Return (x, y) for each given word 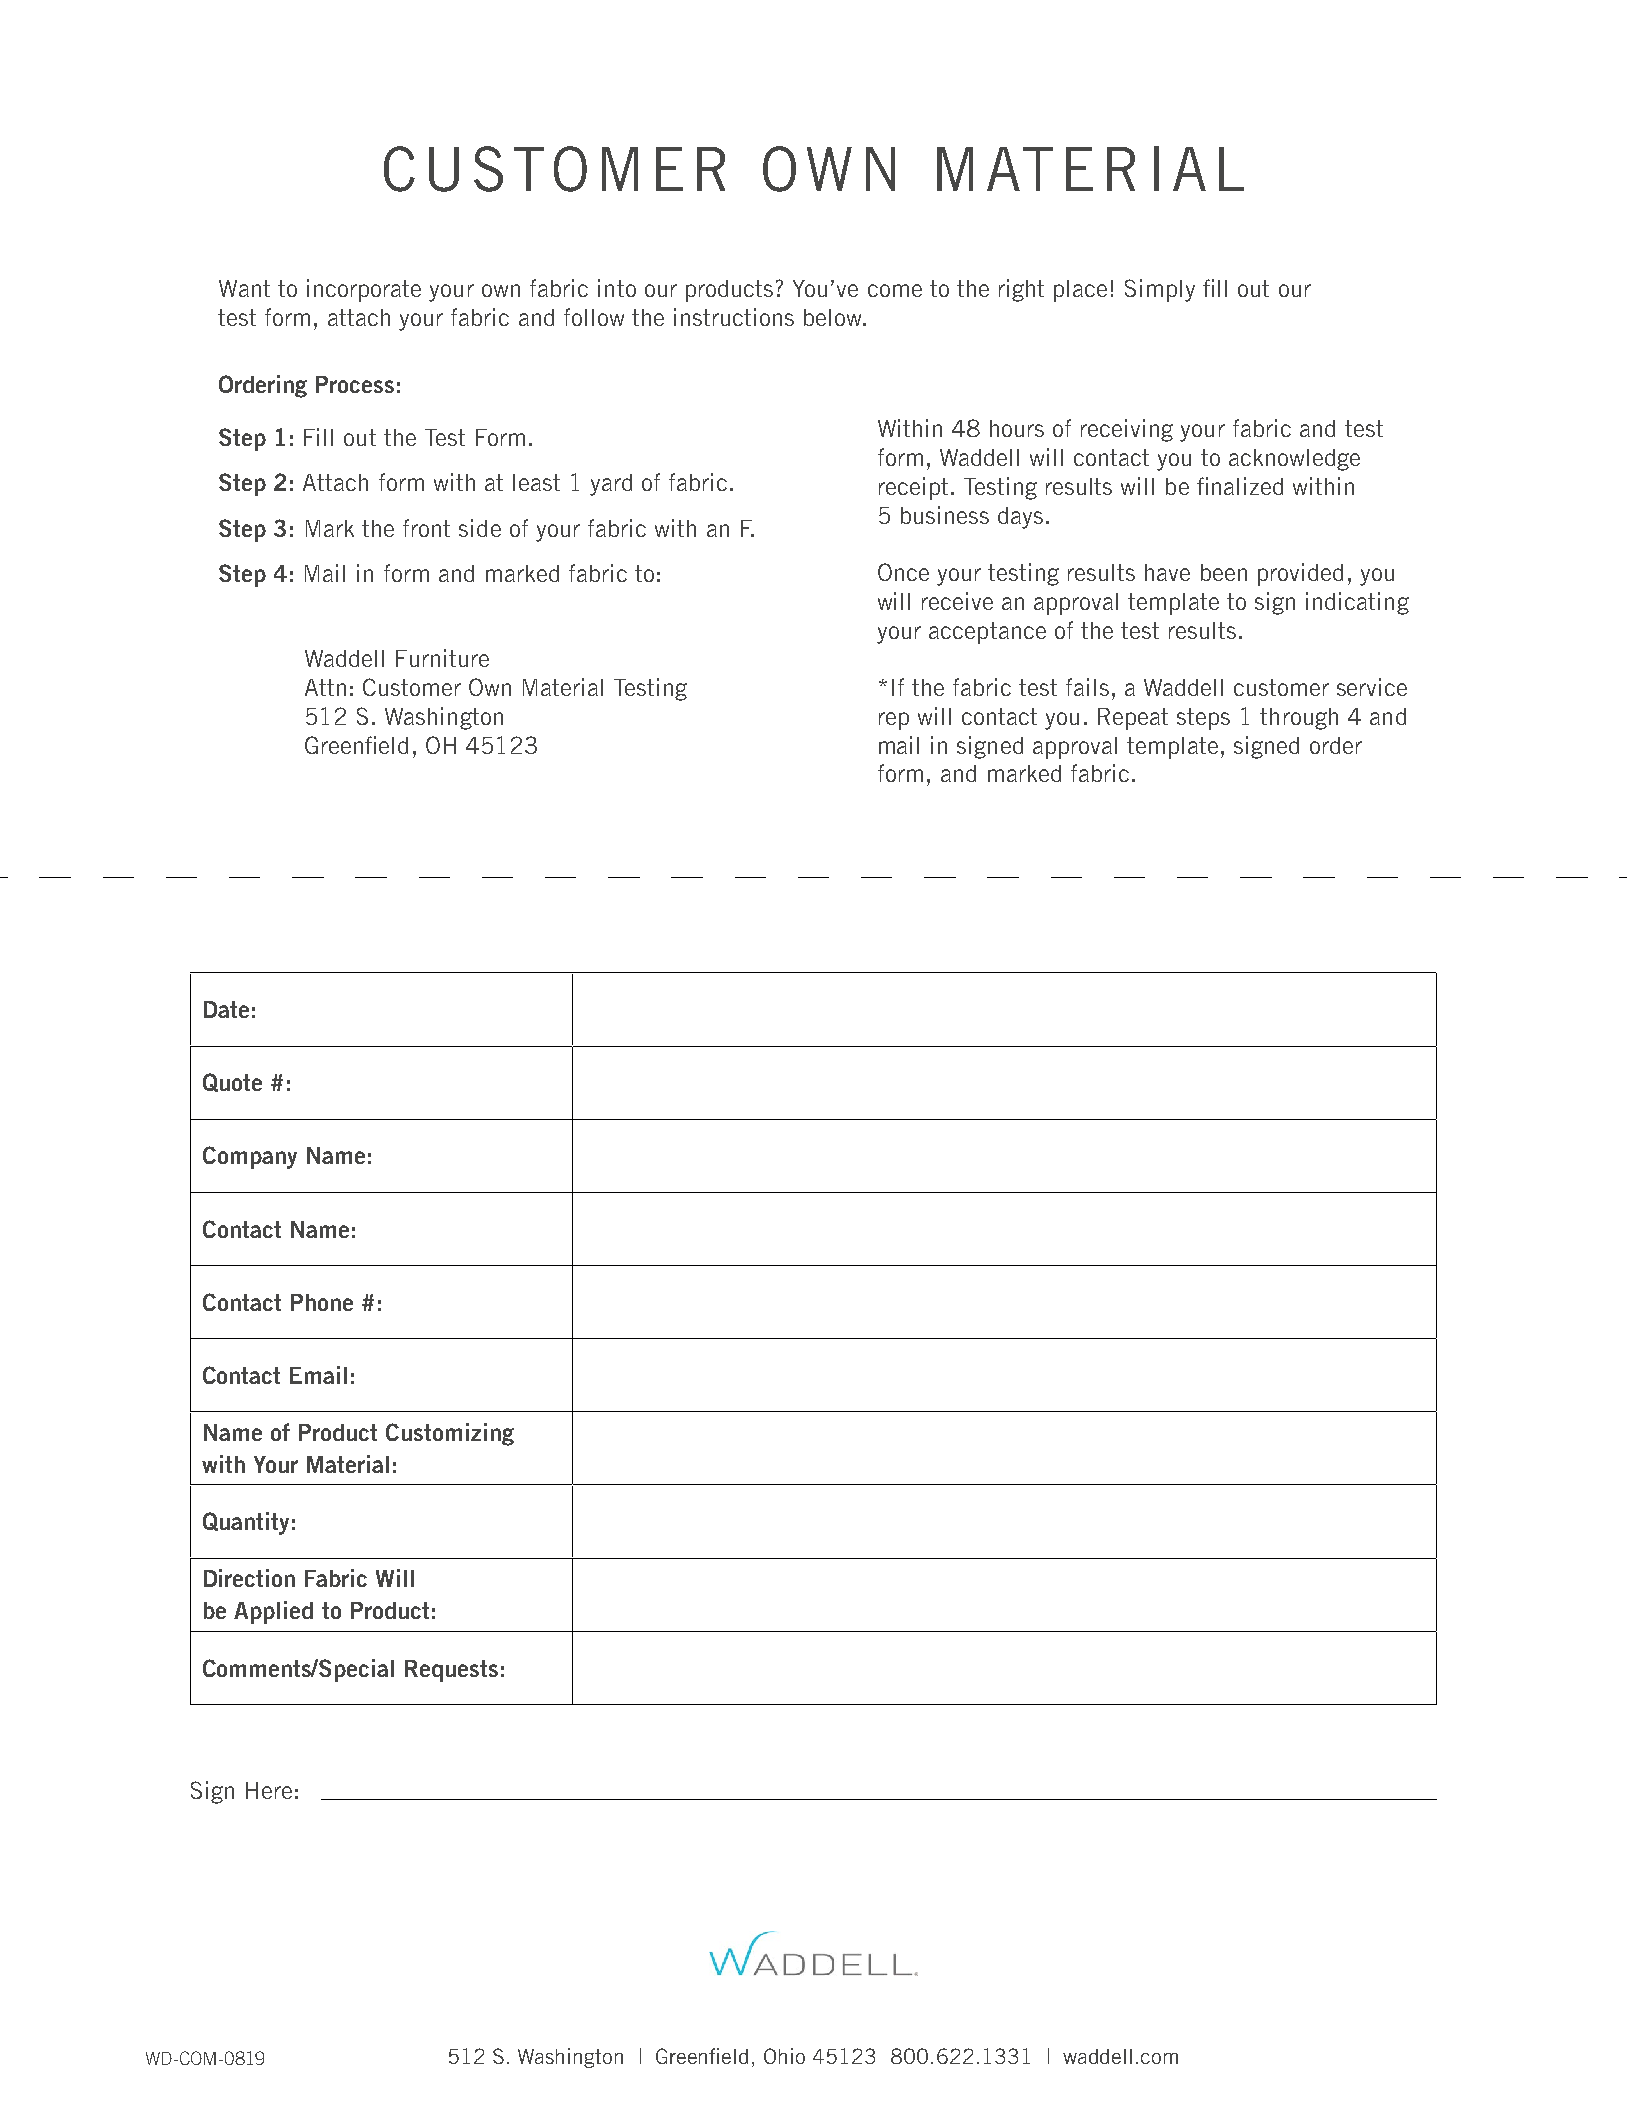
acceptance (987, 633)
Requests (451, 1671)
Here (269, 1790)
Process (355, 384)
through (1299, 719)
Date (226, 1009)
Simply (1160, 290)
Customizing (450, 1434)
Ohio (784, 2056)
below (834, 317)
